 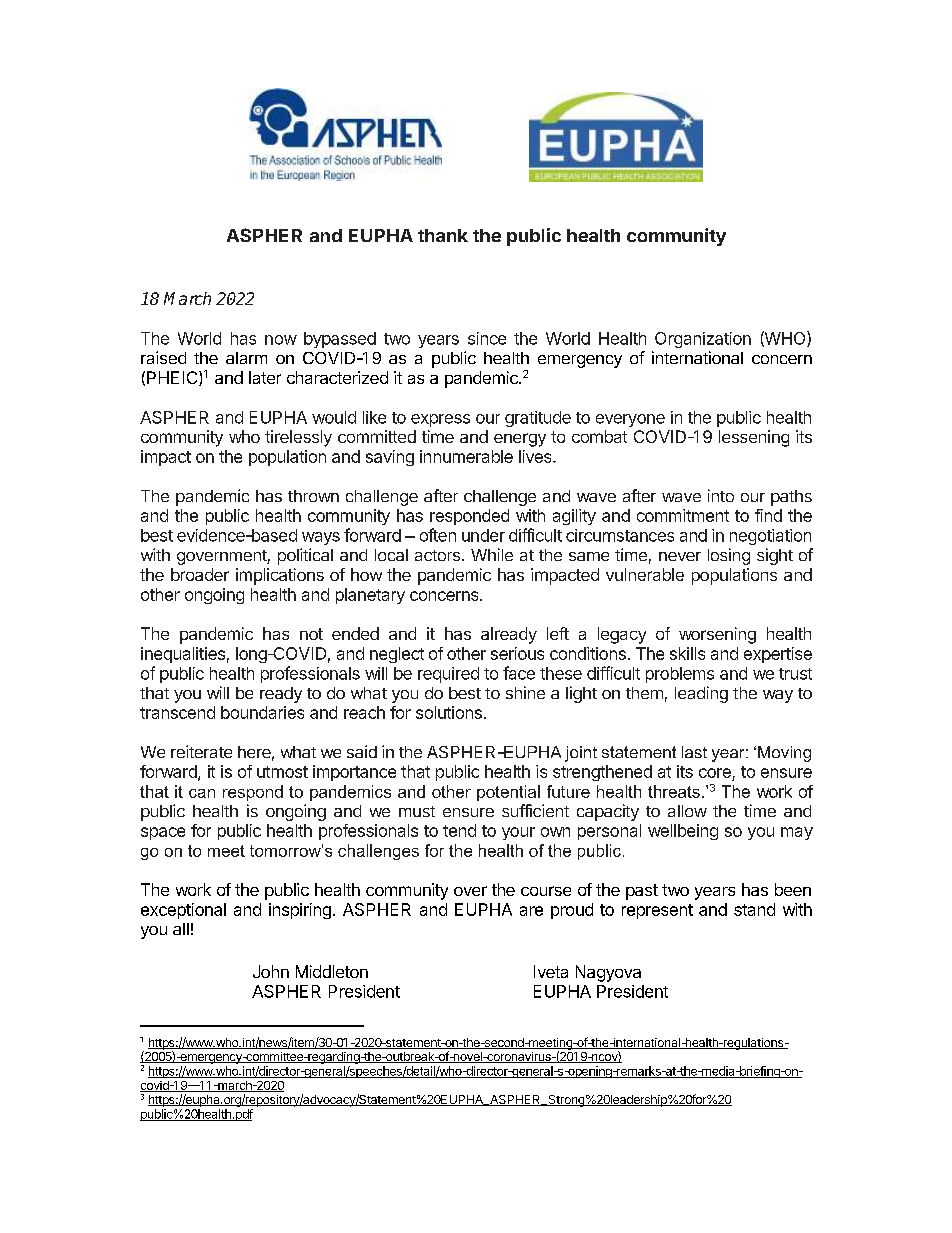 What do you see at coordinates (271, 971) in the screenshot?
I see `John` at bounding box center [271, 971].
